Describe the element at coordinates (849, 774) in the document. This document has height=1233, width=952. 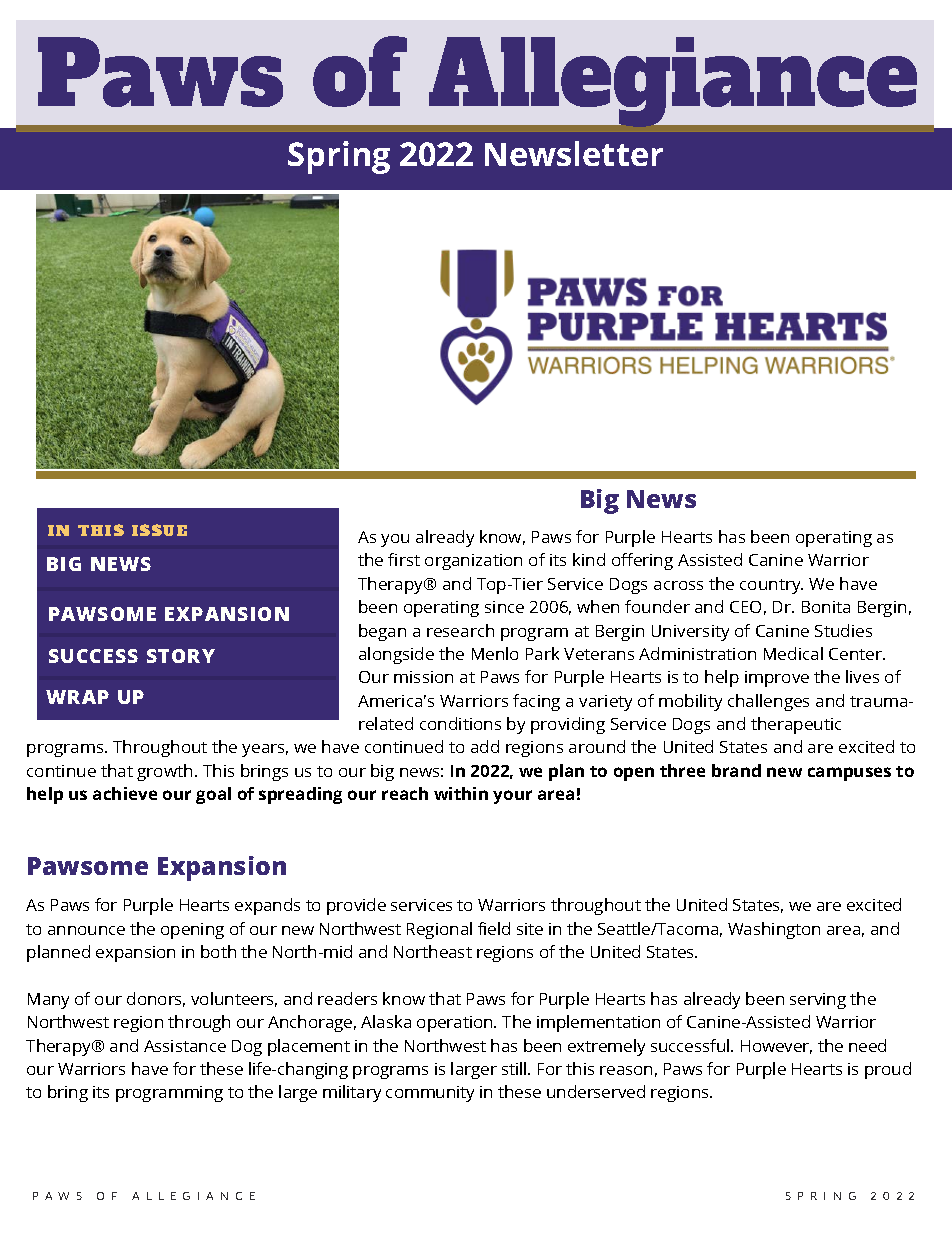
I see `campuses` at that location.
